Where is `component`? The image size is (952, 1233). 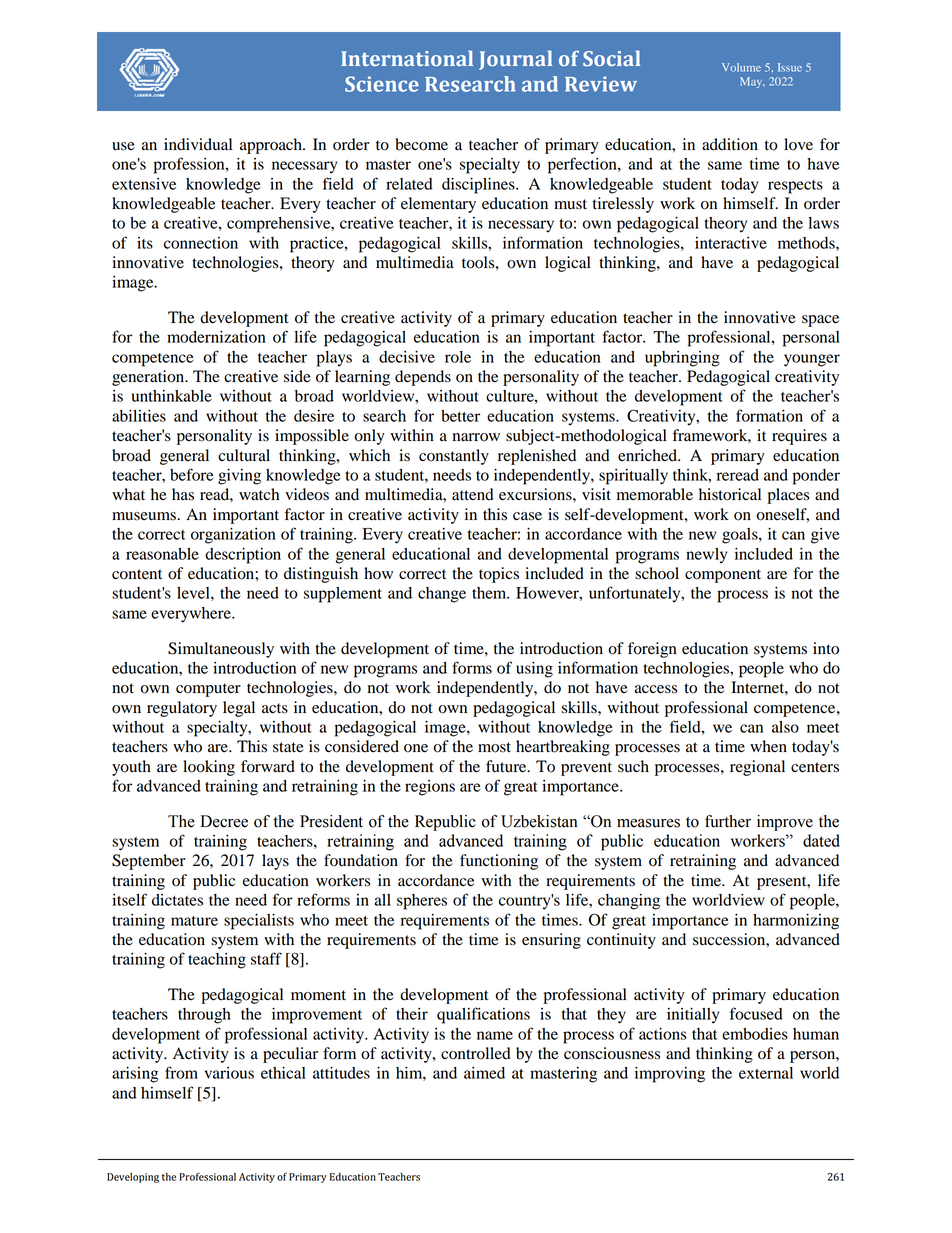 component is located at coordinates (723, 576).
